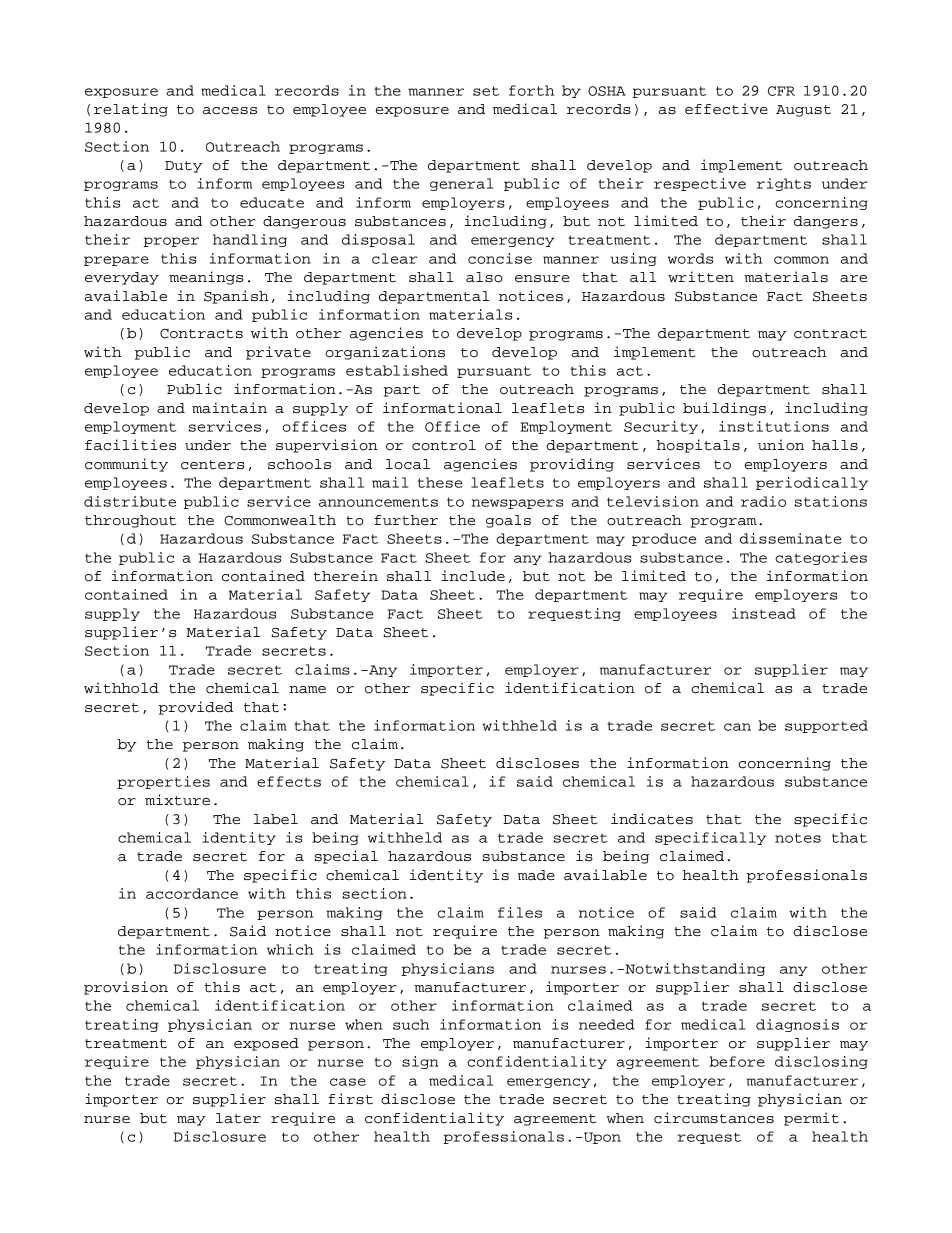  What do you see at coordinates (307, 690) in the page?
I see `name` at bounding box center [307, 690].
